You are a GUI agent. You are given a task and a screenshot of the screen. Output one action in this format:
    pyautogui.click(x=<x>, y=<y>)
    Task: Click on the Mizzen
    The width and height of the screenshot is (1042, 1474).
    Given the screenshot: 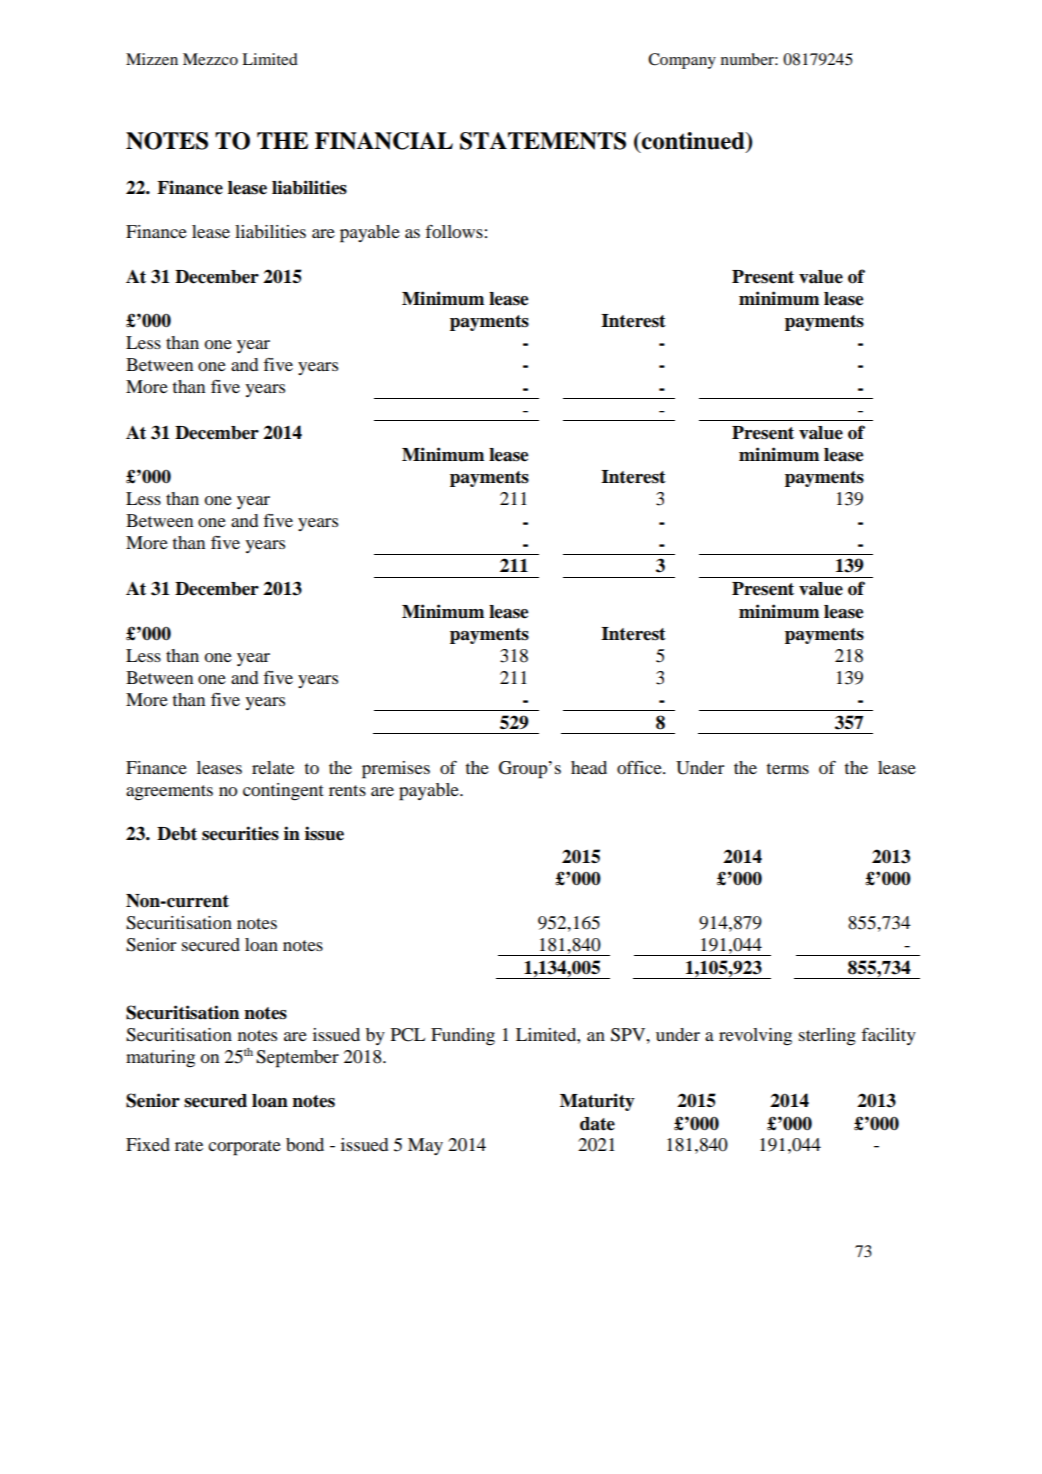 What is the action you would take?
    pyautogui.click(x=152, y=59)
